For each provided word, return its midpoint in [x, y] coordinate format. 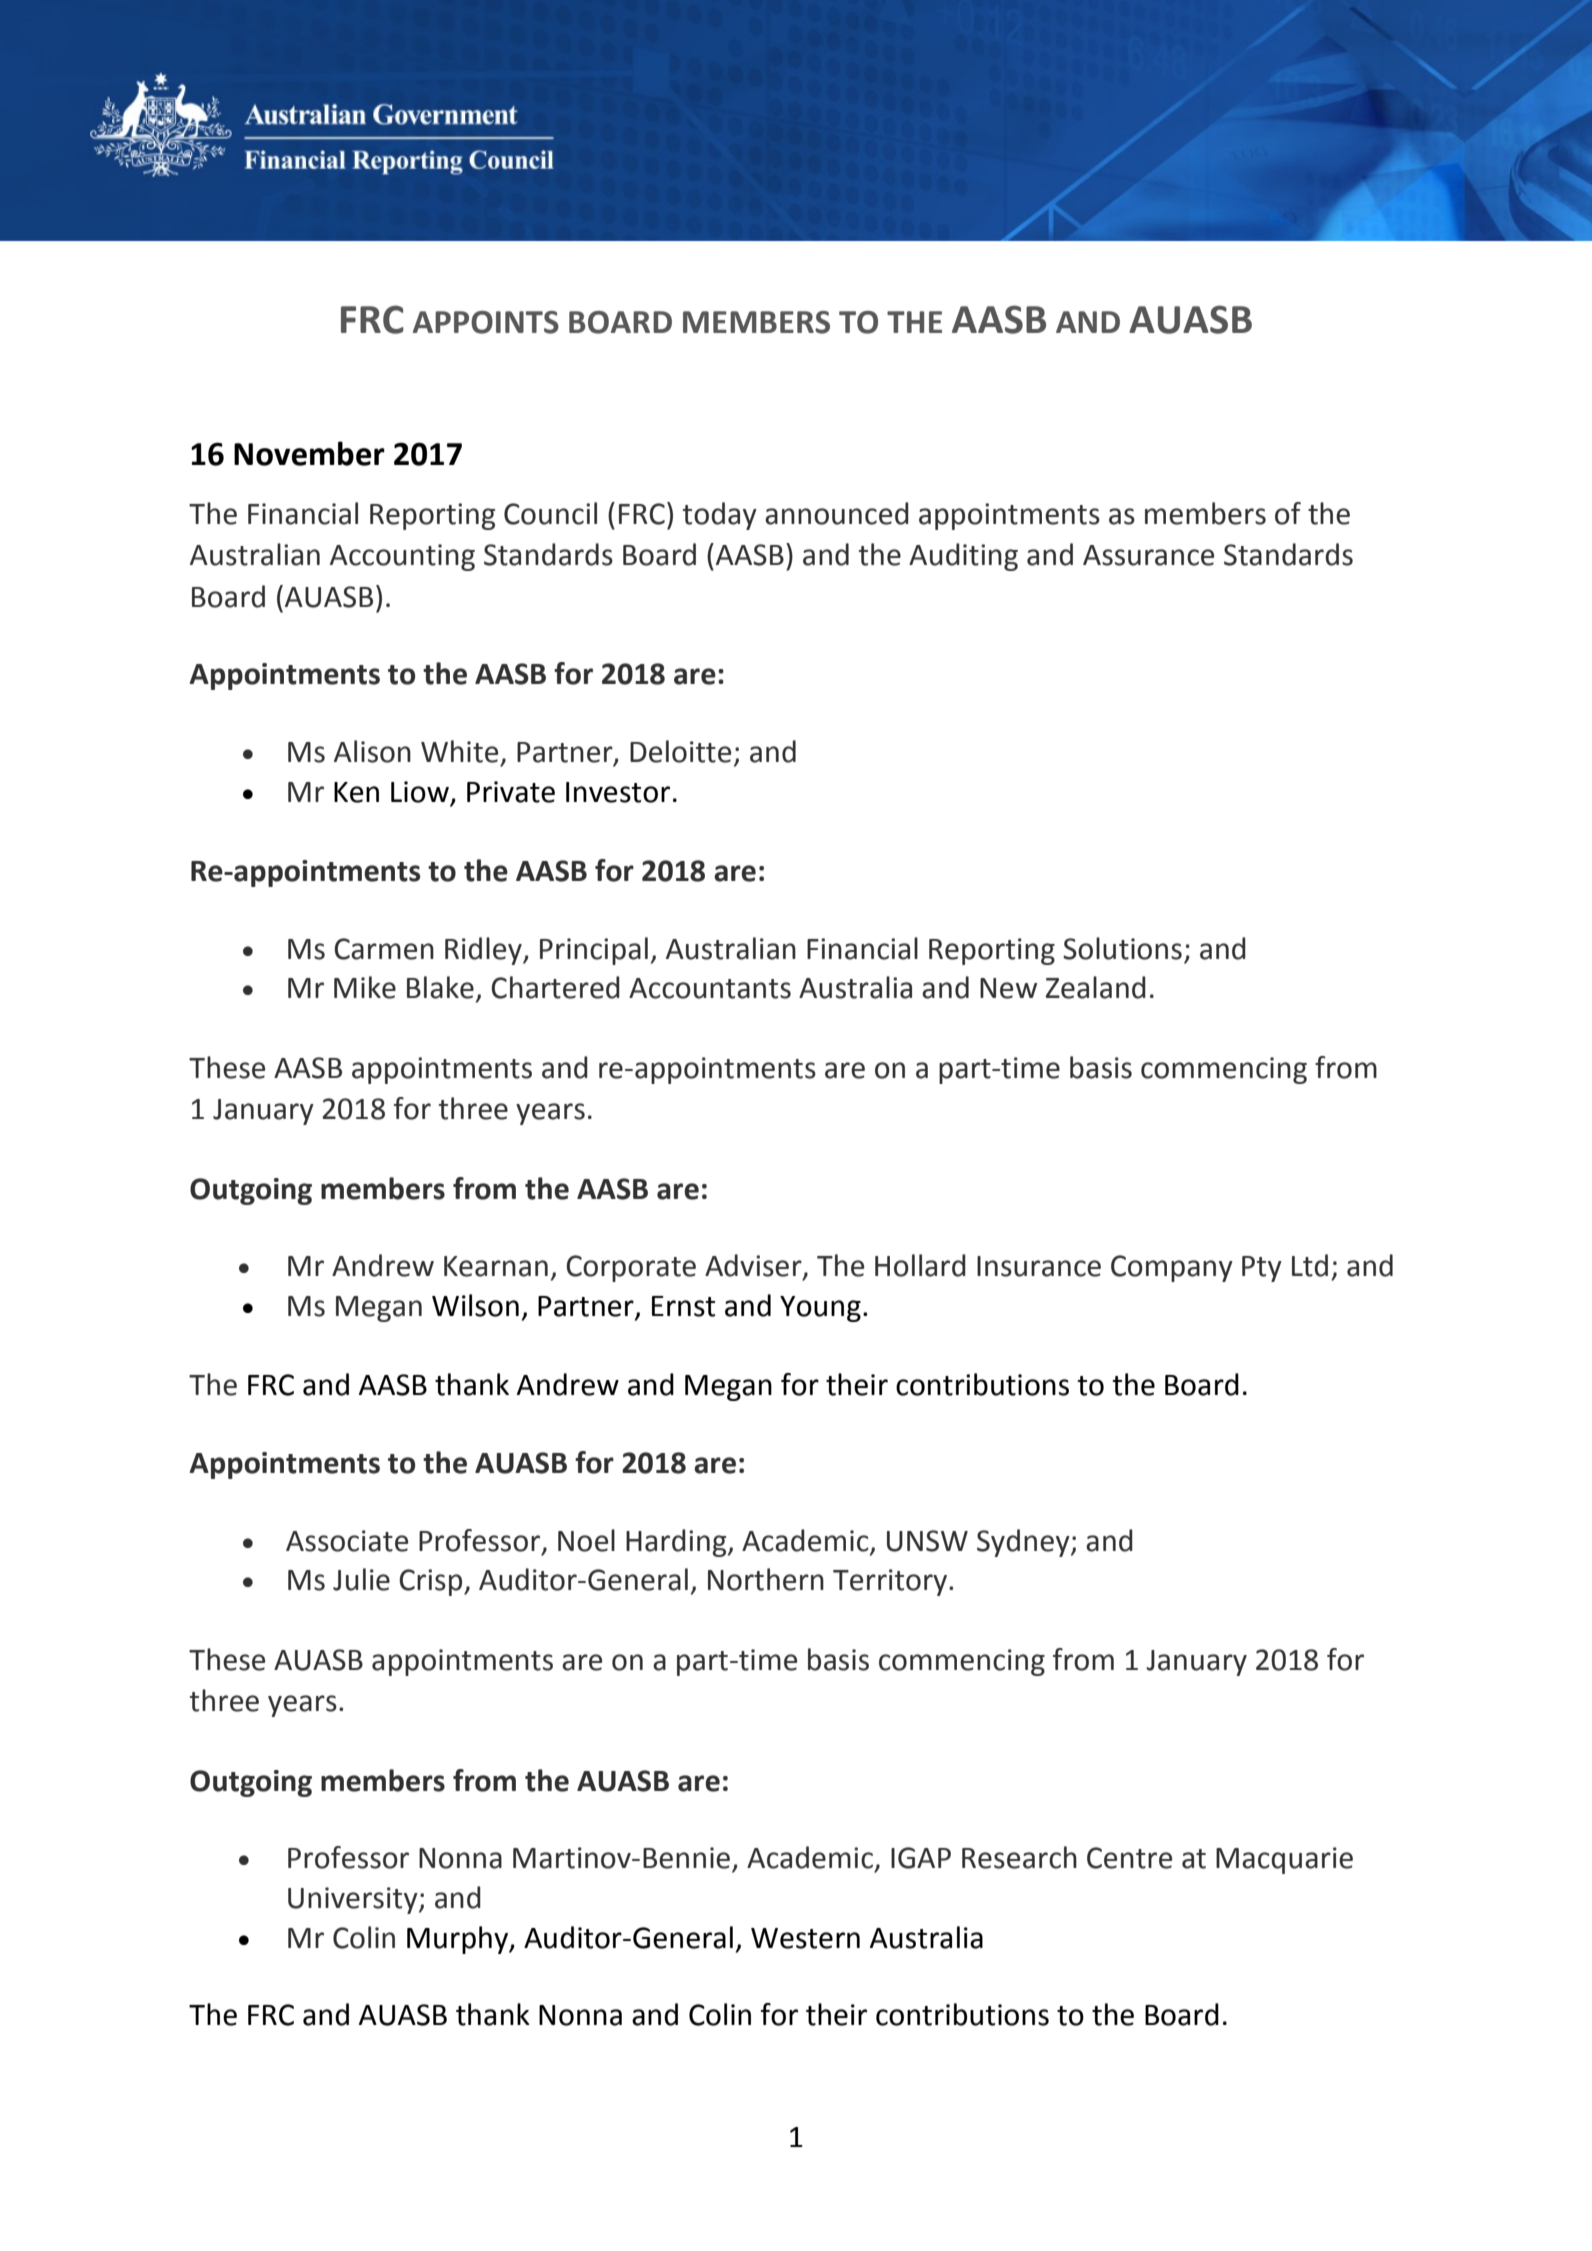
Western [805, 1938]
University [354, 1900]
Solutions [1122, 948]
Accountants [710, 988]
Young [820, 1309]
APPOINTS [486, 322]
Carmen [384, 949]
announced [837, 513]
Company [1172, 1268]
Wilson [475, 1305]
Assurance [1148, 555]
